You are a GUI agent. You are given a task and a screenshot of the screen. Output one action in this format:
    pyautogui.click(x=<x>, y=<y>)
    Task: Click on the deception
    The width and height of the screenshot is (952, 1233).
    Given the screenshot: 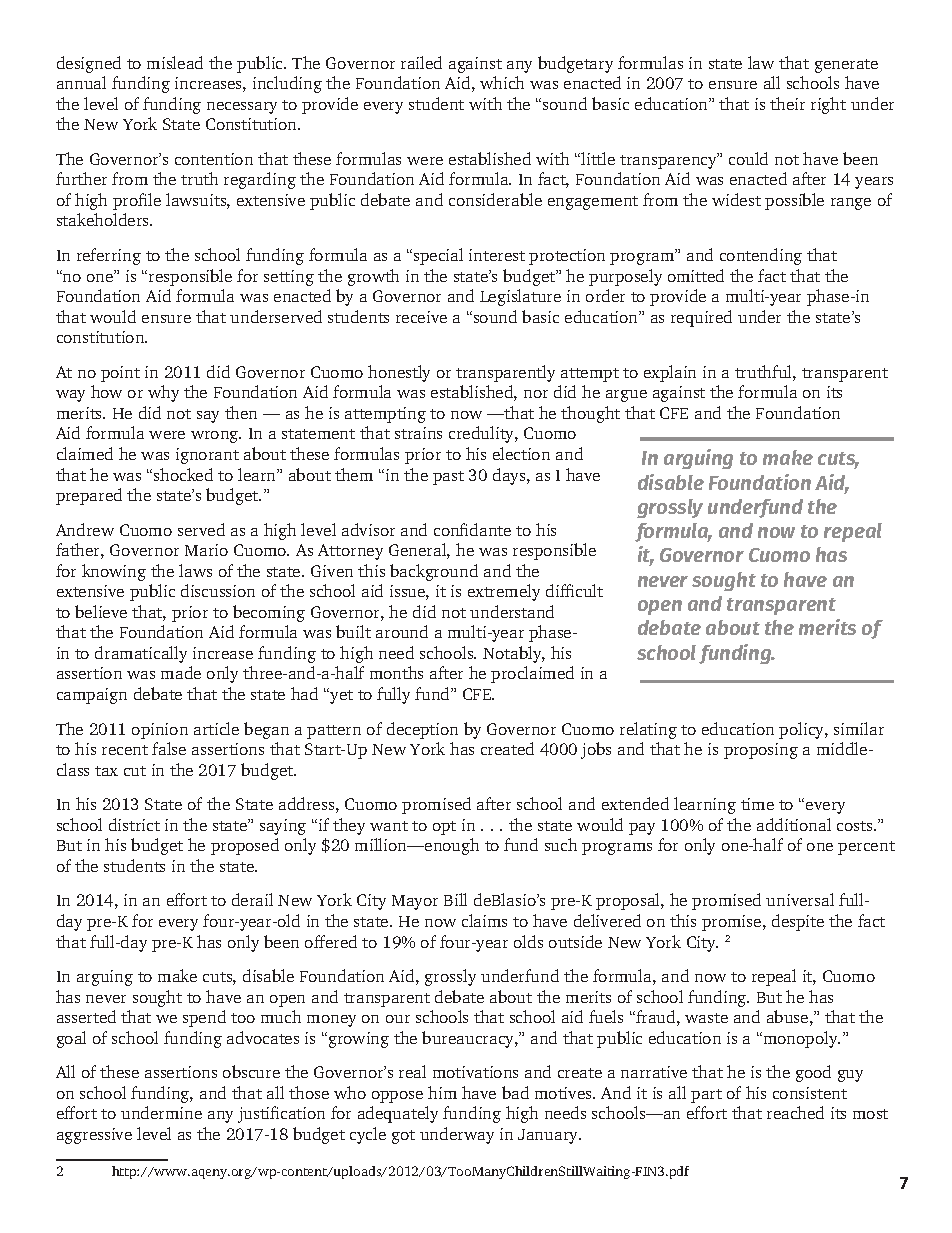 What is the action you would take?
    pyautogui.click(x=422, y=730)
